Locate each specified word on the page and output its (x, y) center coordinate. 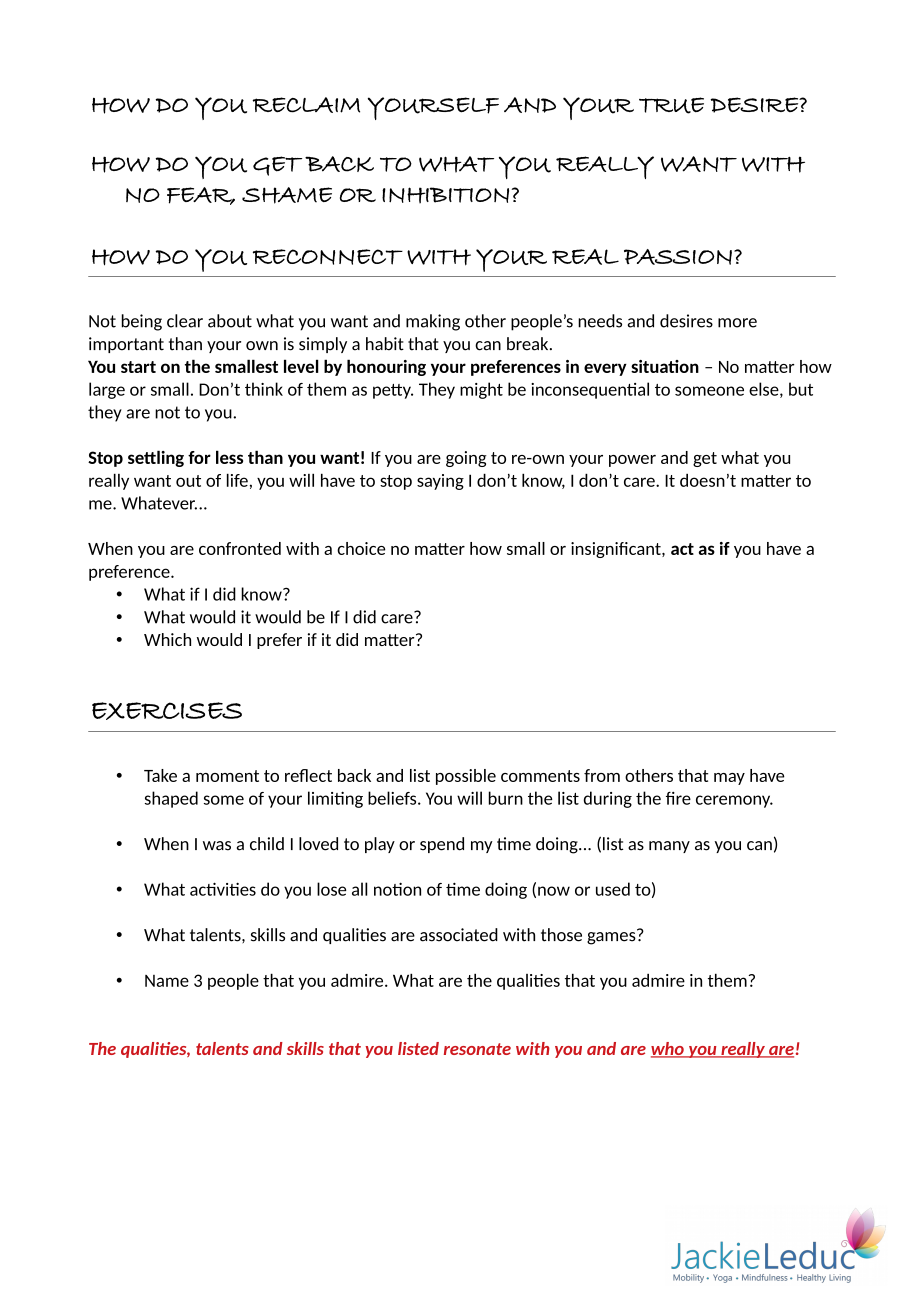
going (466, 459)
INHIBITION (445, 195)
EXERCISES (167, 711)
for (199, 457)
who (668, 1050)
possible (466, 777)
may (729, 779)
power (632, 461)
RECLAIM (306, 105)
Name (167, 981)
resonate (477, 1049)
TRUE (671, 105)
